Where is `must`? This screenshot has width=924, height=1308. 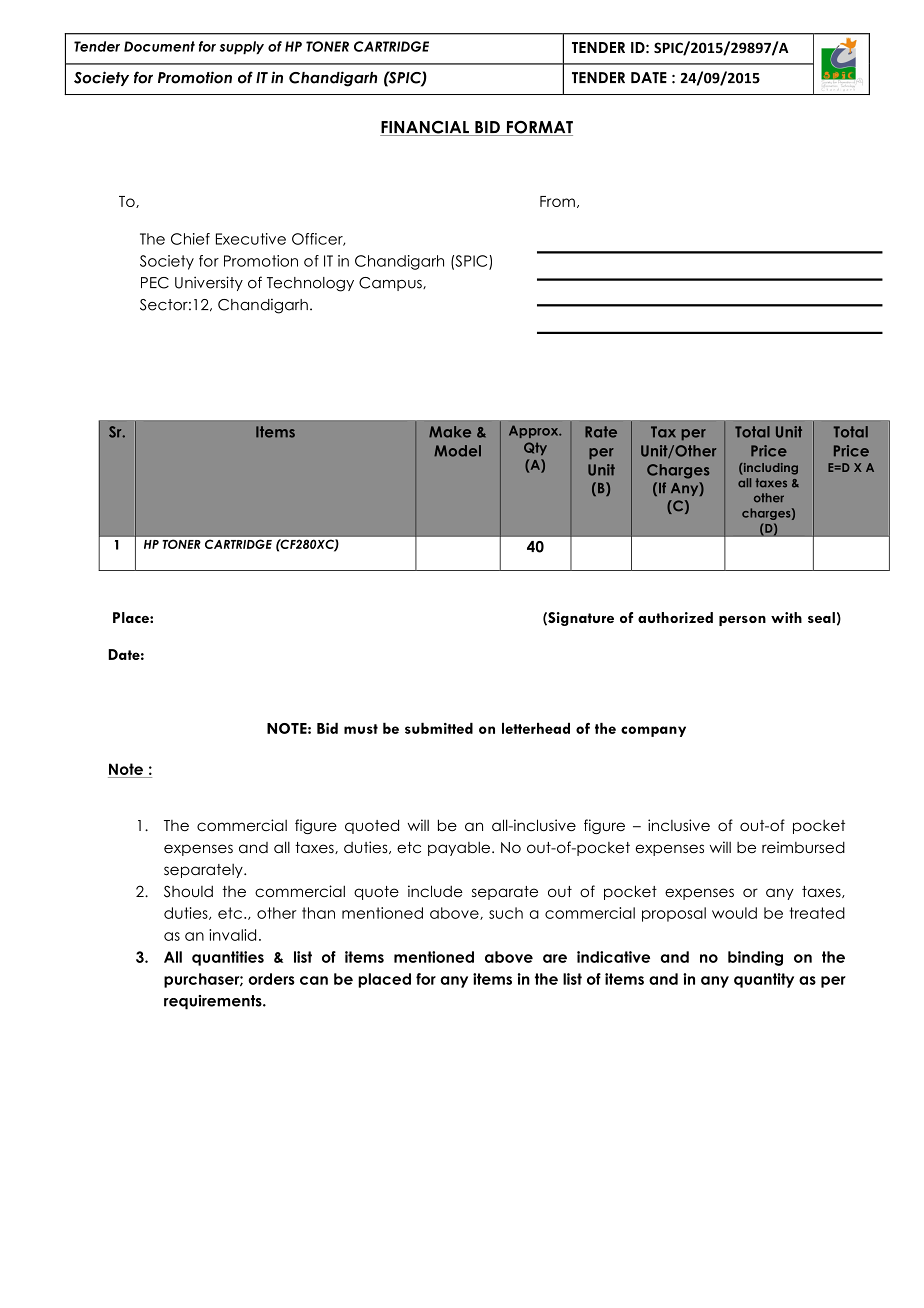 must is located at coordinates (361, 729).
